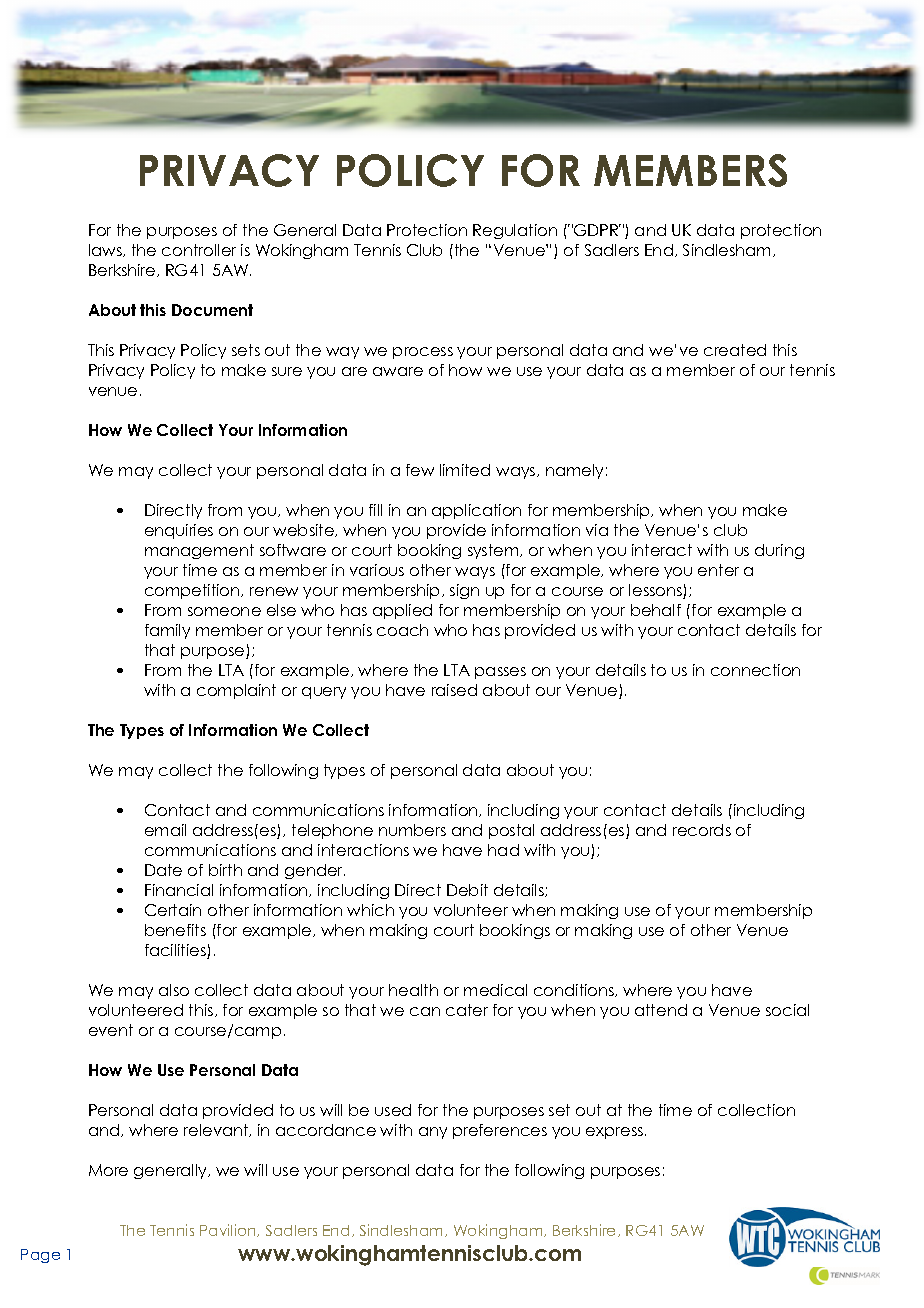  What do you see at coordinates (370, 910) in the screenshot?
I see `which` at bounding box center [370, 910].
